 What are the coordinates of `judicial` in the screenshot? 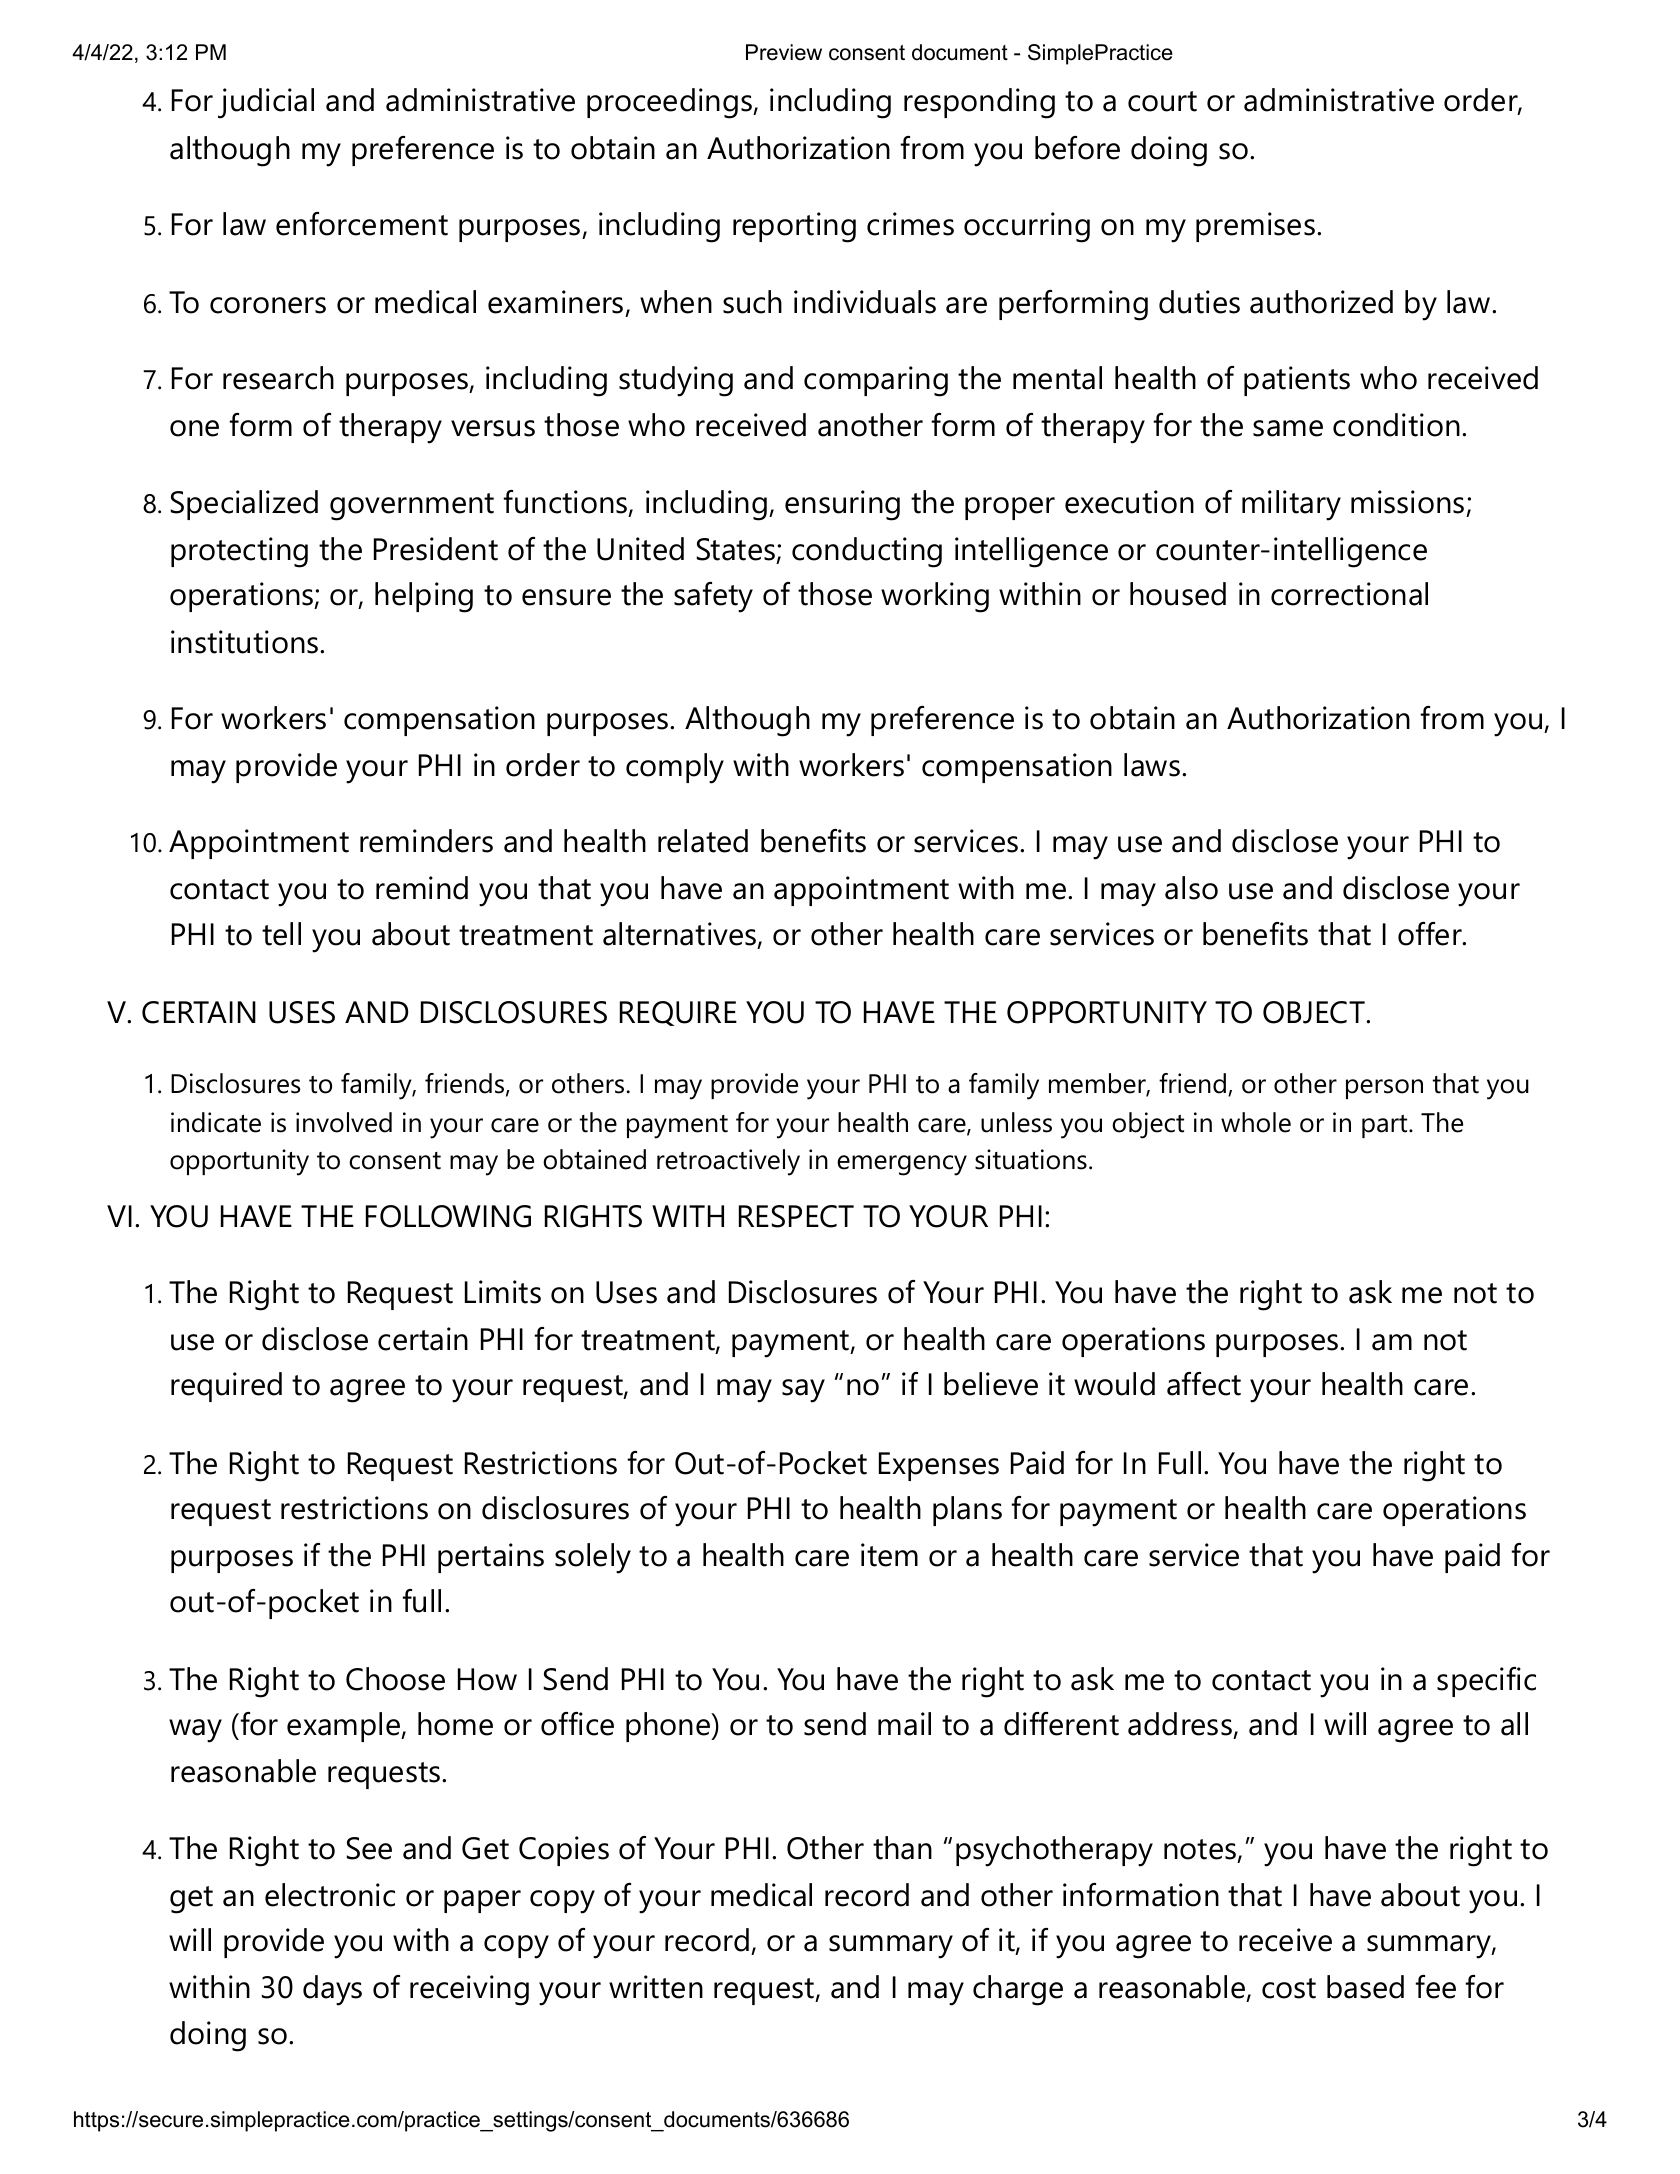 It's located at (266, 103).
